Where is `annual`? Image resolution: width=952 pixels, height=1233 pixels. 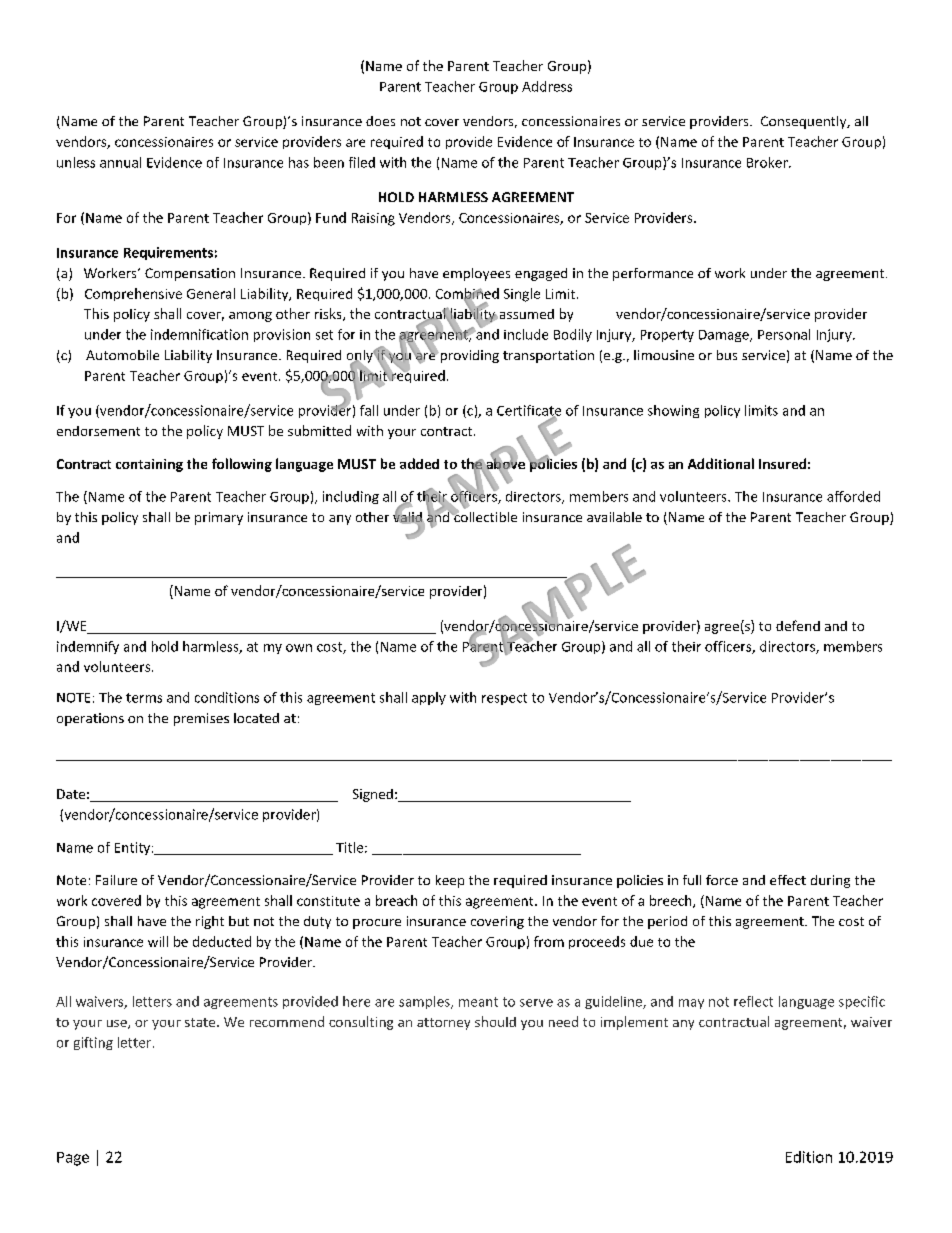
annual is located at coordinates (120, 162).
